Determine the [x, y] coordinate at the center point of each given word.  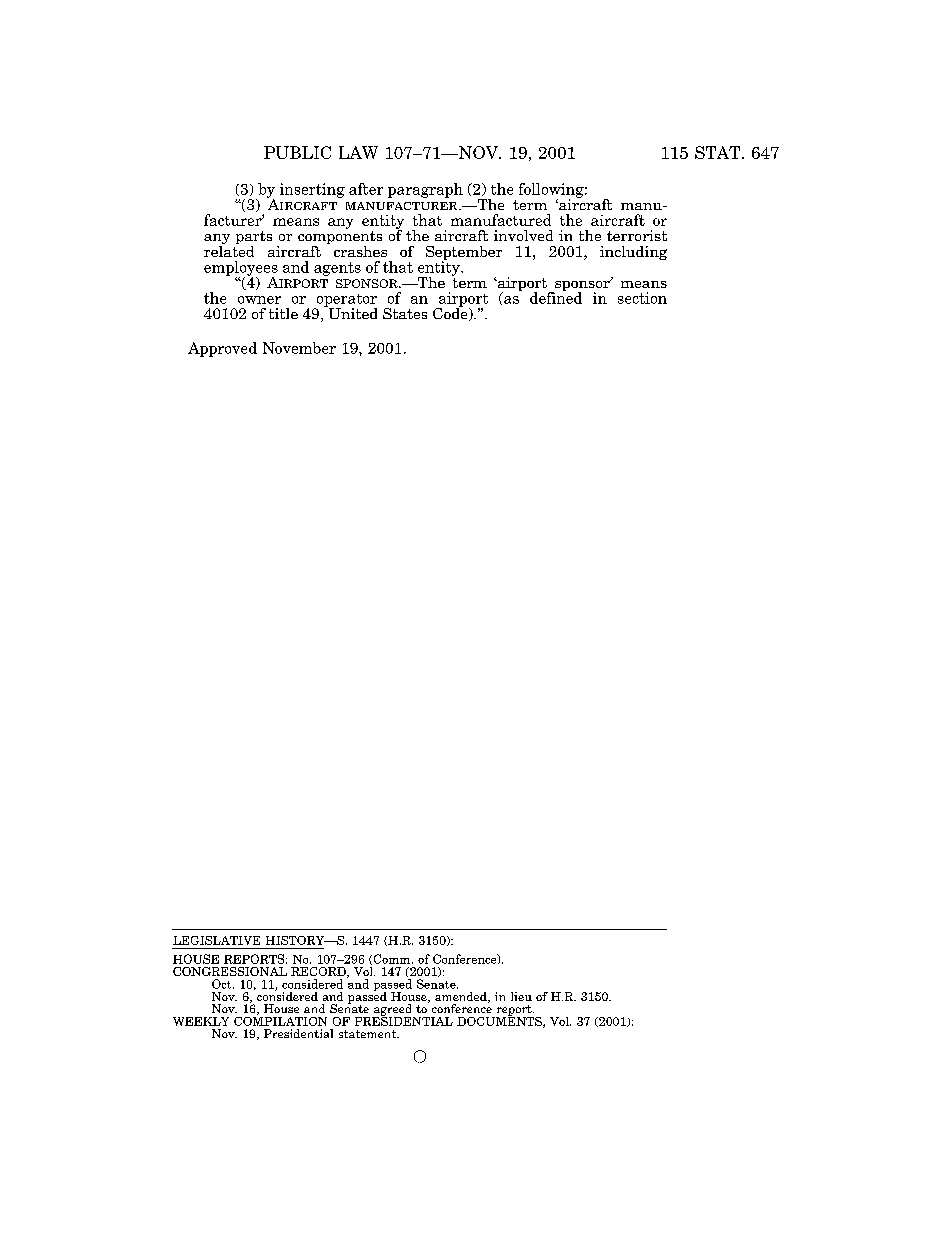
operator [345, 301]
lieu [521, 996]
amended [462, 997]
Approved [222, 349]
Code [451, 313]
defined [556, 297]
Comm [392, 959]
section [642, 298]
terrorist [637, 235]
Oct [223, 984]
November [299, 348]
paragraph [425, 190]
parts [254, 239]
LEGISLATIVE [216, 940]
